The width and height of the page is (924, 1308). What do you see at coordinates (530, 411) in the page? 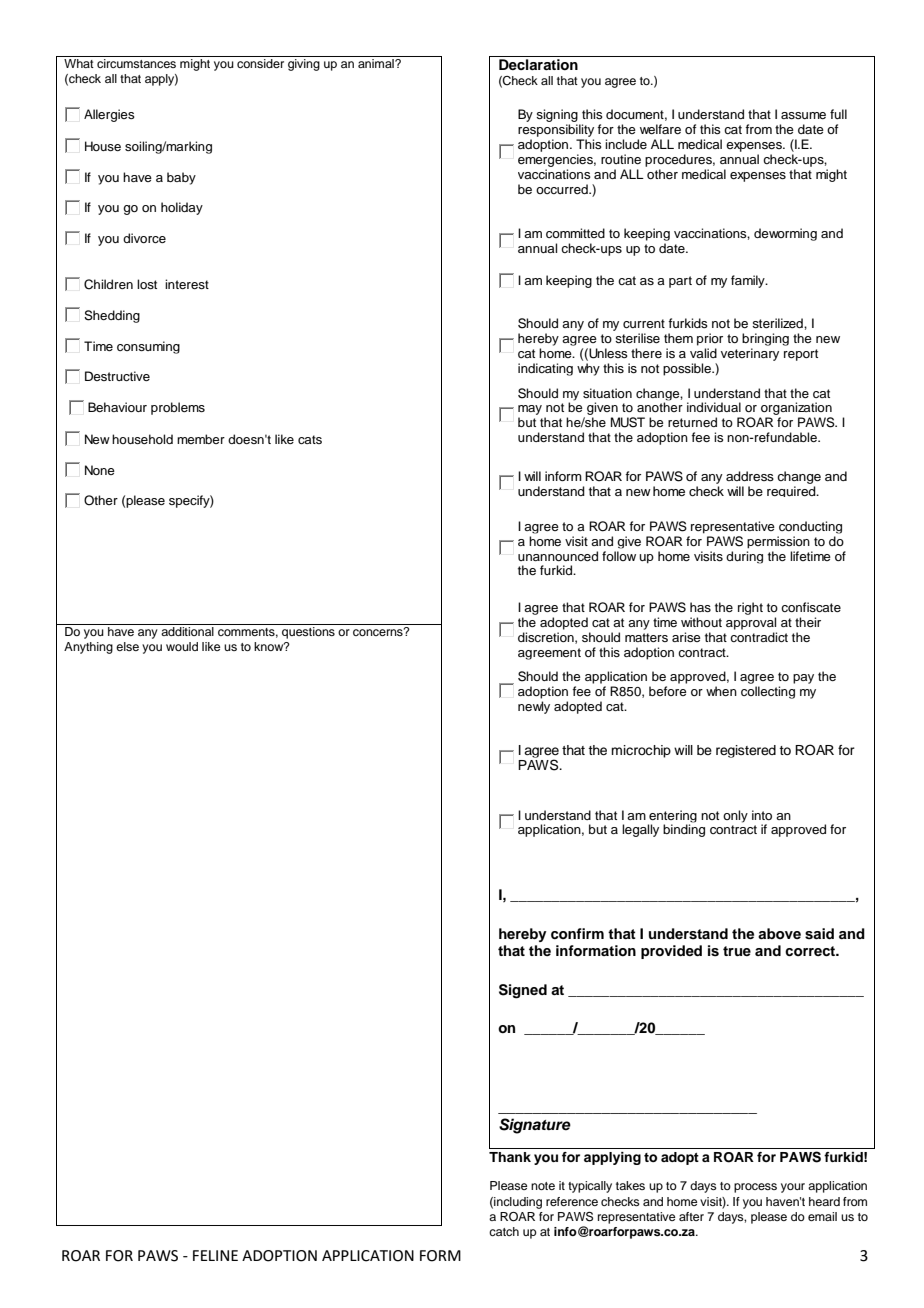
I see `may` at bounding box center [530, 411].
